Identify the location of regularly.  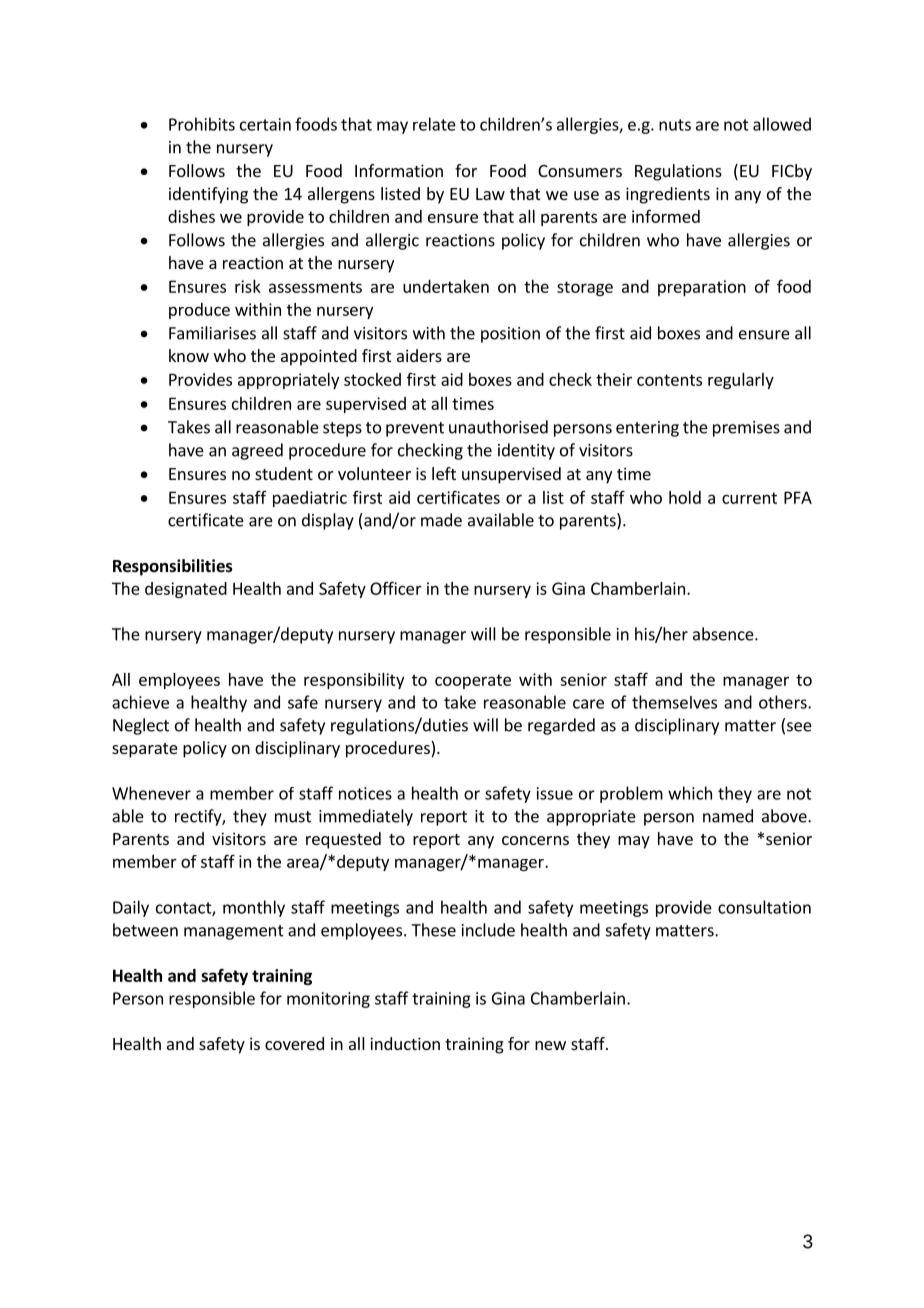
(741, 381).
